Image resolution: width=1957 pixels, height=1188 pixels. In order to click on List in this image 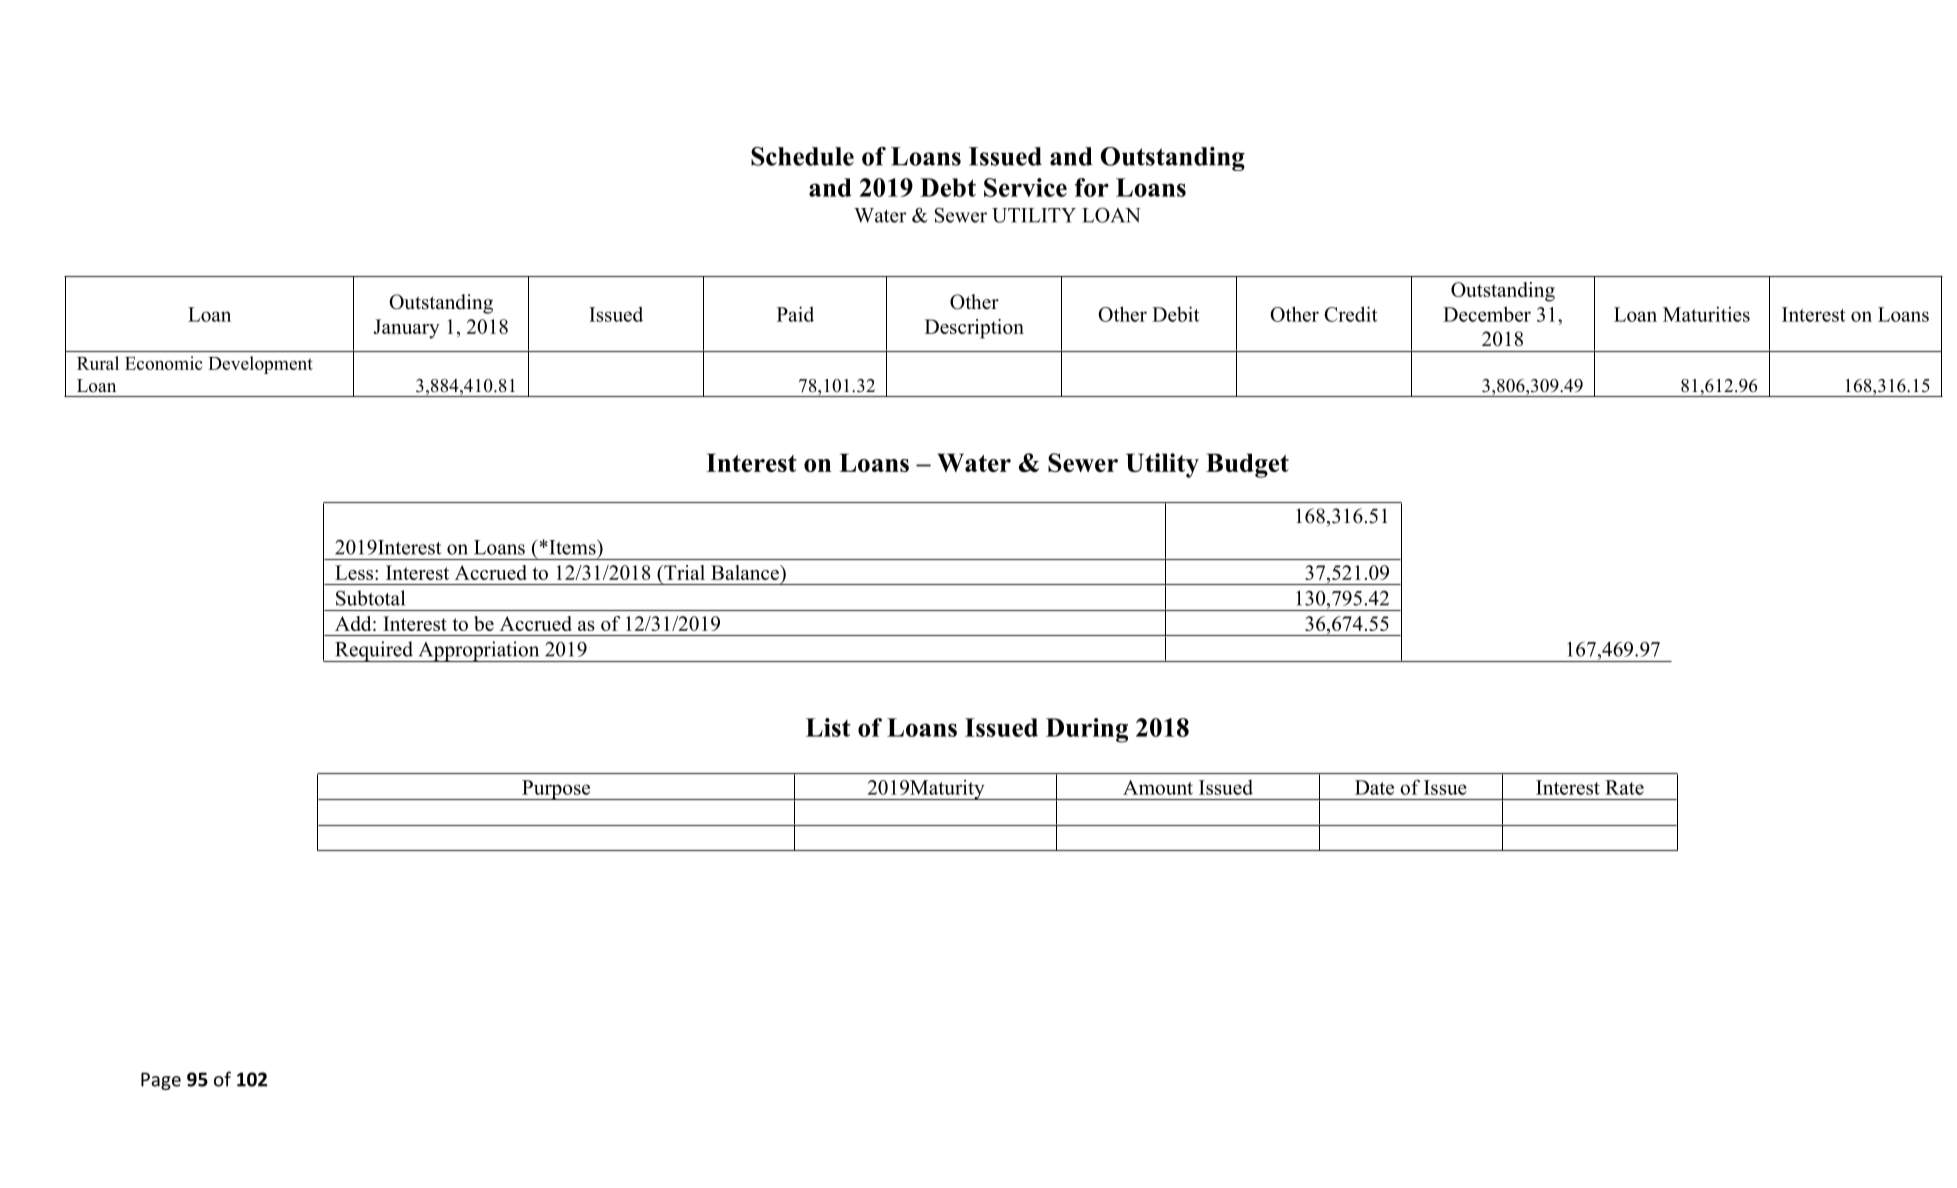, I will do `click(828, 727)`.
